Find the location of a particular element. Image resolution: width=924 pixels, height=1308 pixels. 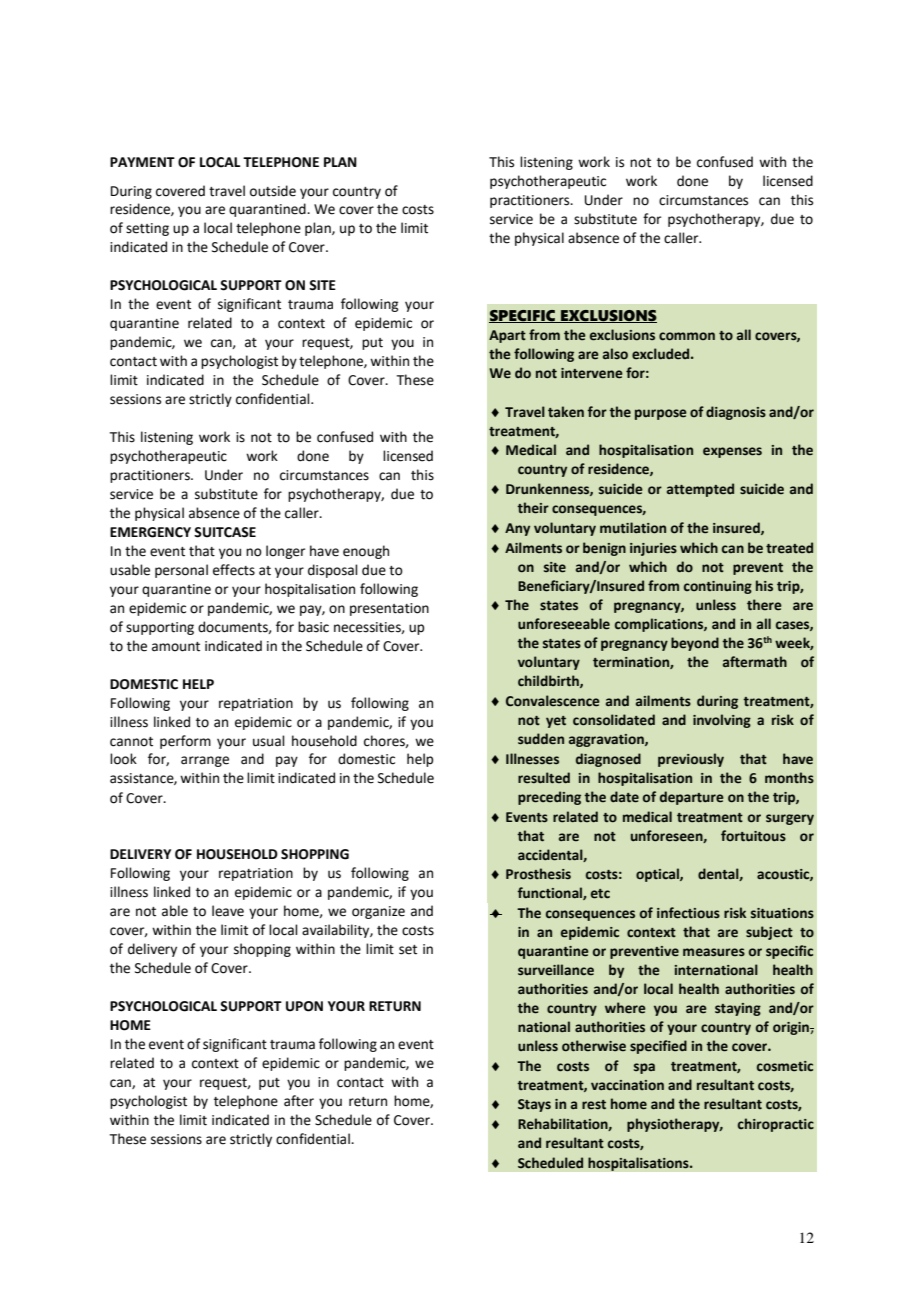

departure is located at coordinates (692, 798).
